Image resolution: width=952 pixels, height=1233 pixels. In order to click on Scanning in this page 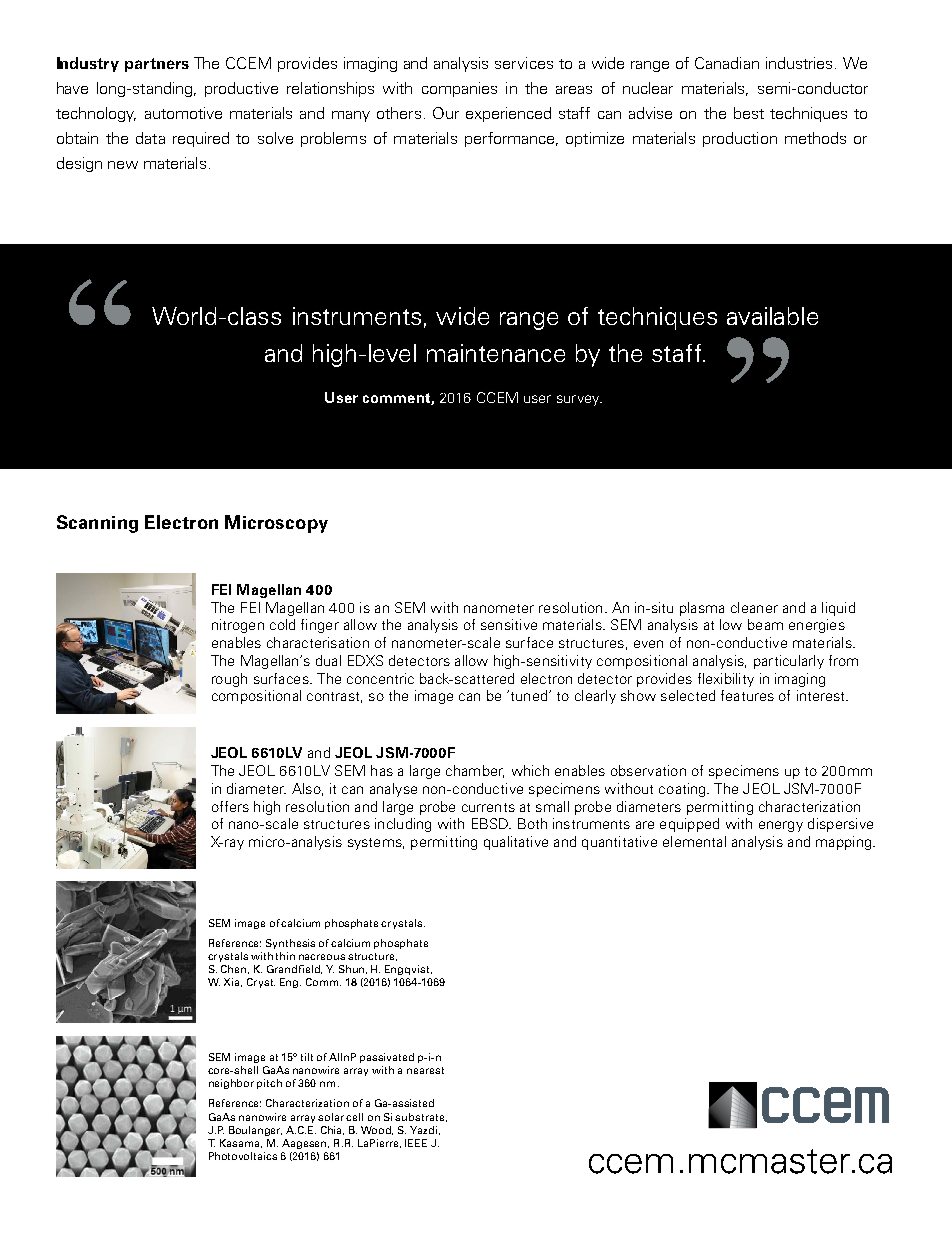, I will do `click(97, 524)`.
